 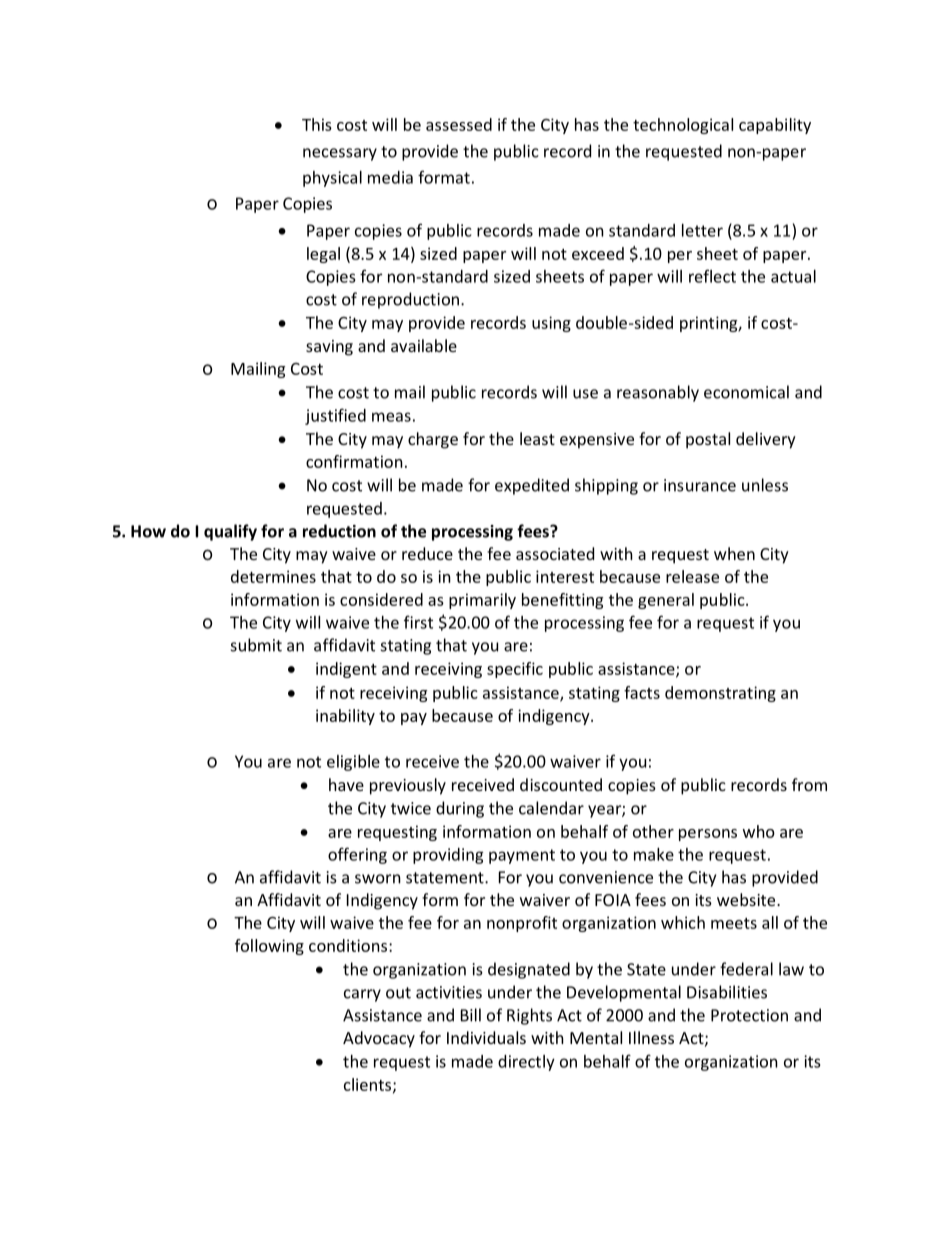 I want to click on determines, so click(x=273, y=576).
